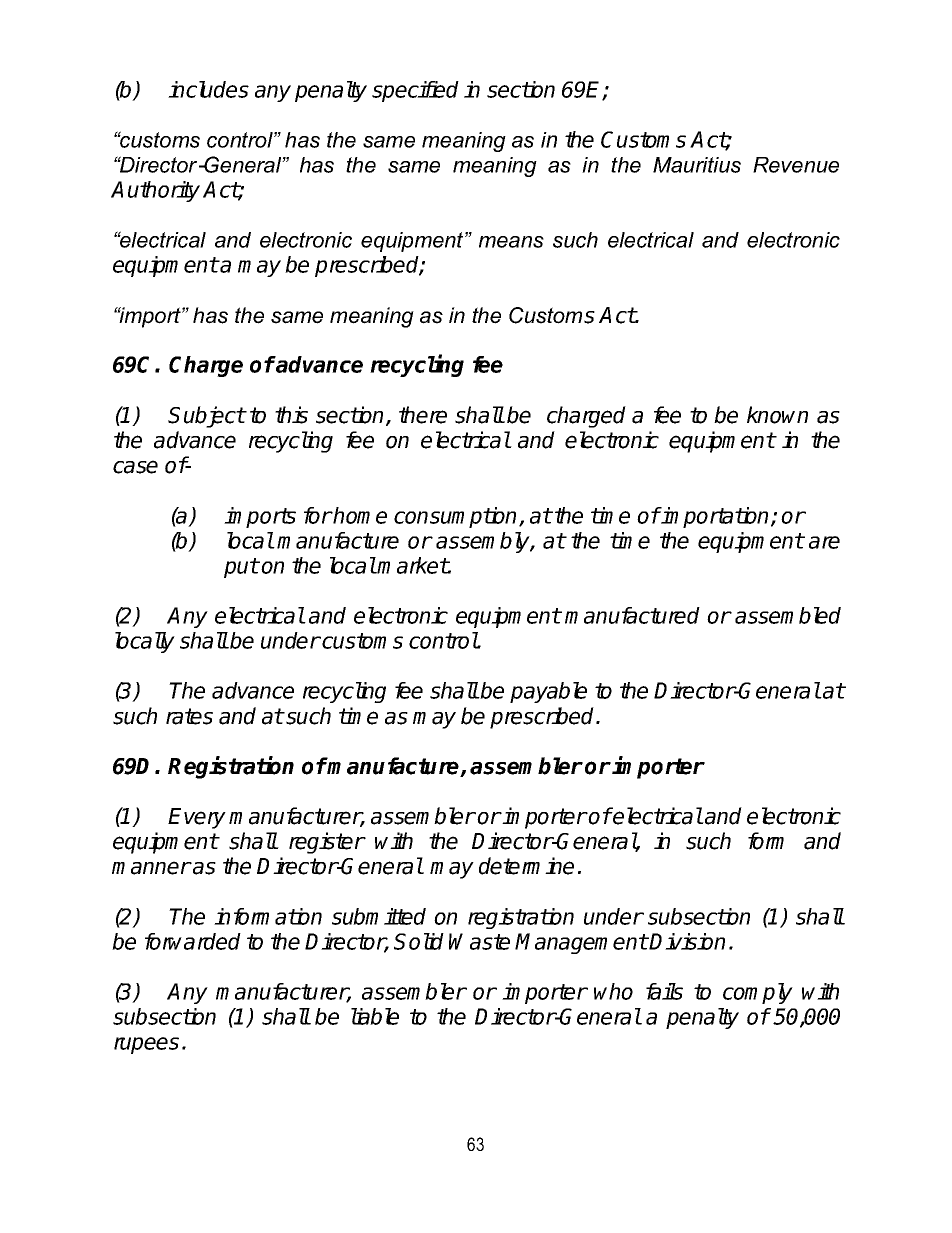 The image size is (952, 1233). I want to click on specified, so click(415, 91).
